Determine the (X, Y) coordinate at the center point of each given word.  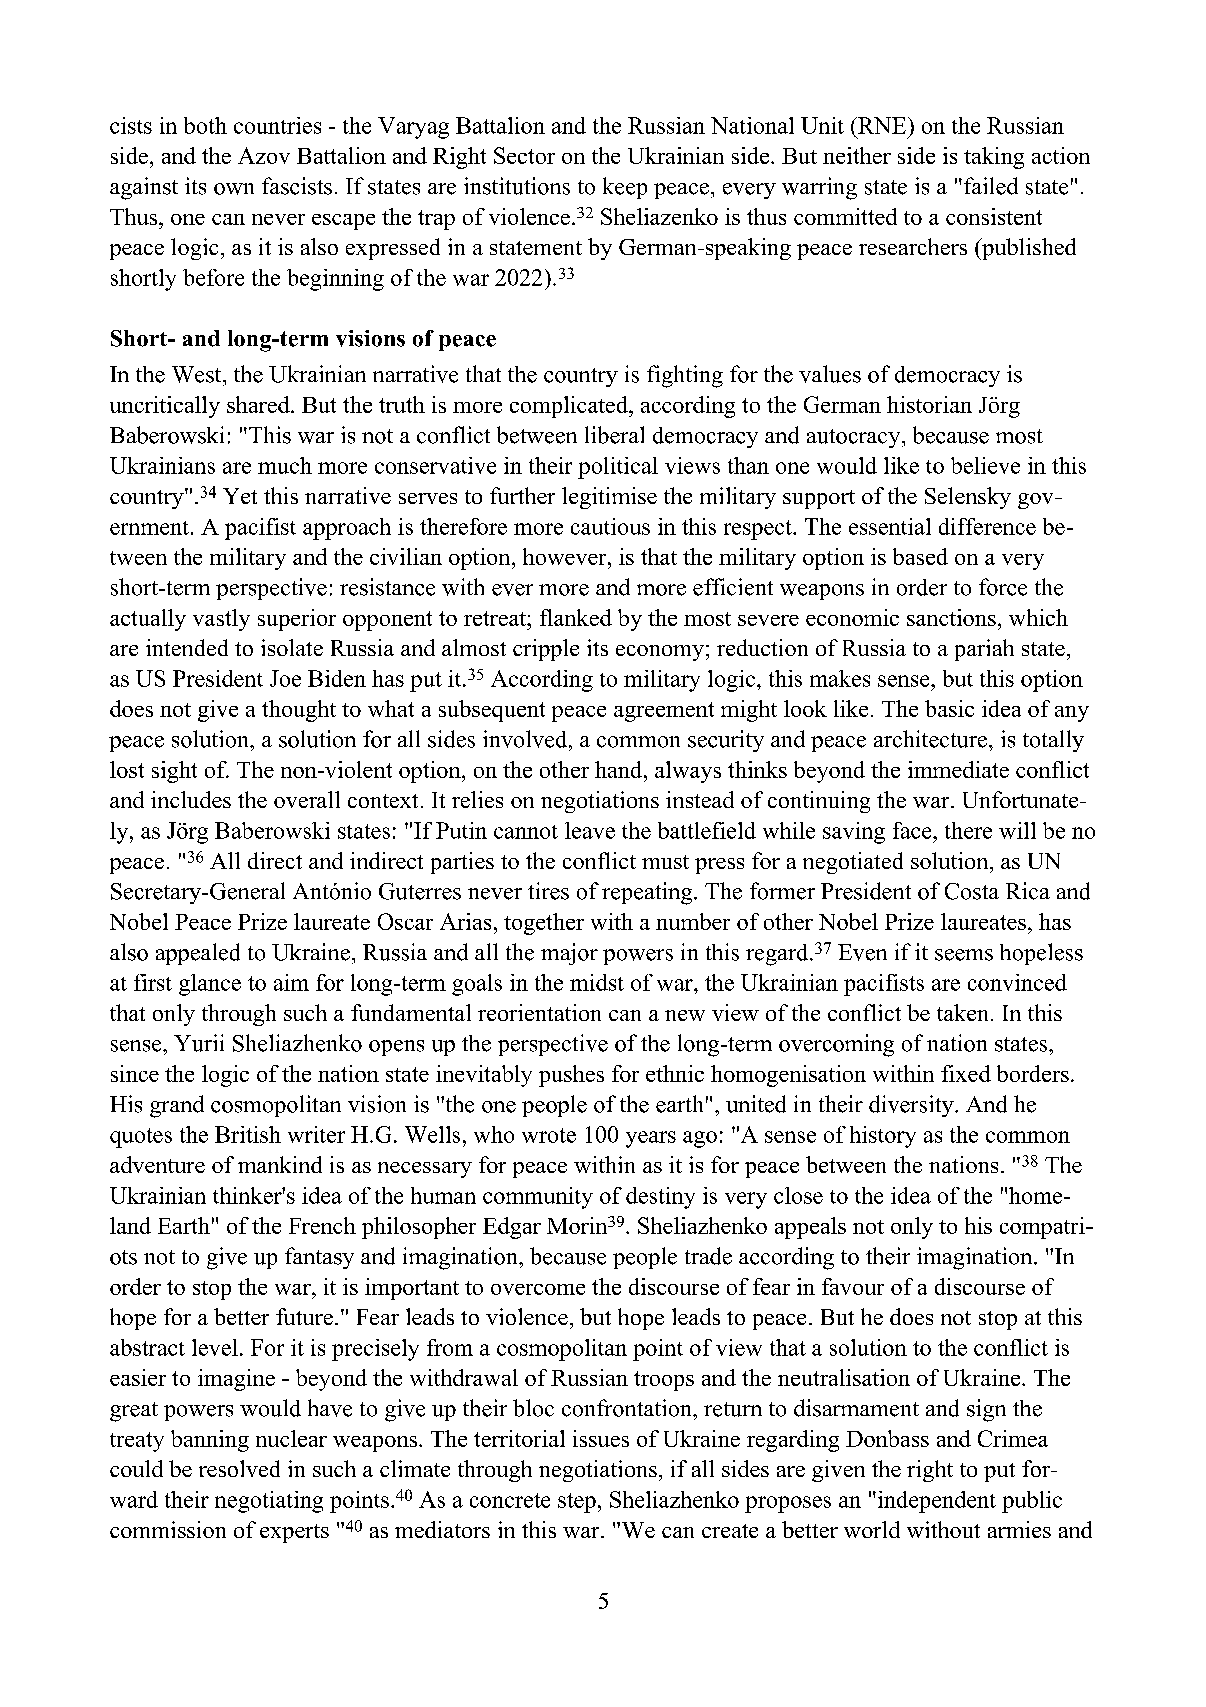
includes (191, 799)
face (913, 830)
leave (590, 830)
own (234, 189)
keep (625, 188)
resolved (239, 1468)
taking (994, 158)
